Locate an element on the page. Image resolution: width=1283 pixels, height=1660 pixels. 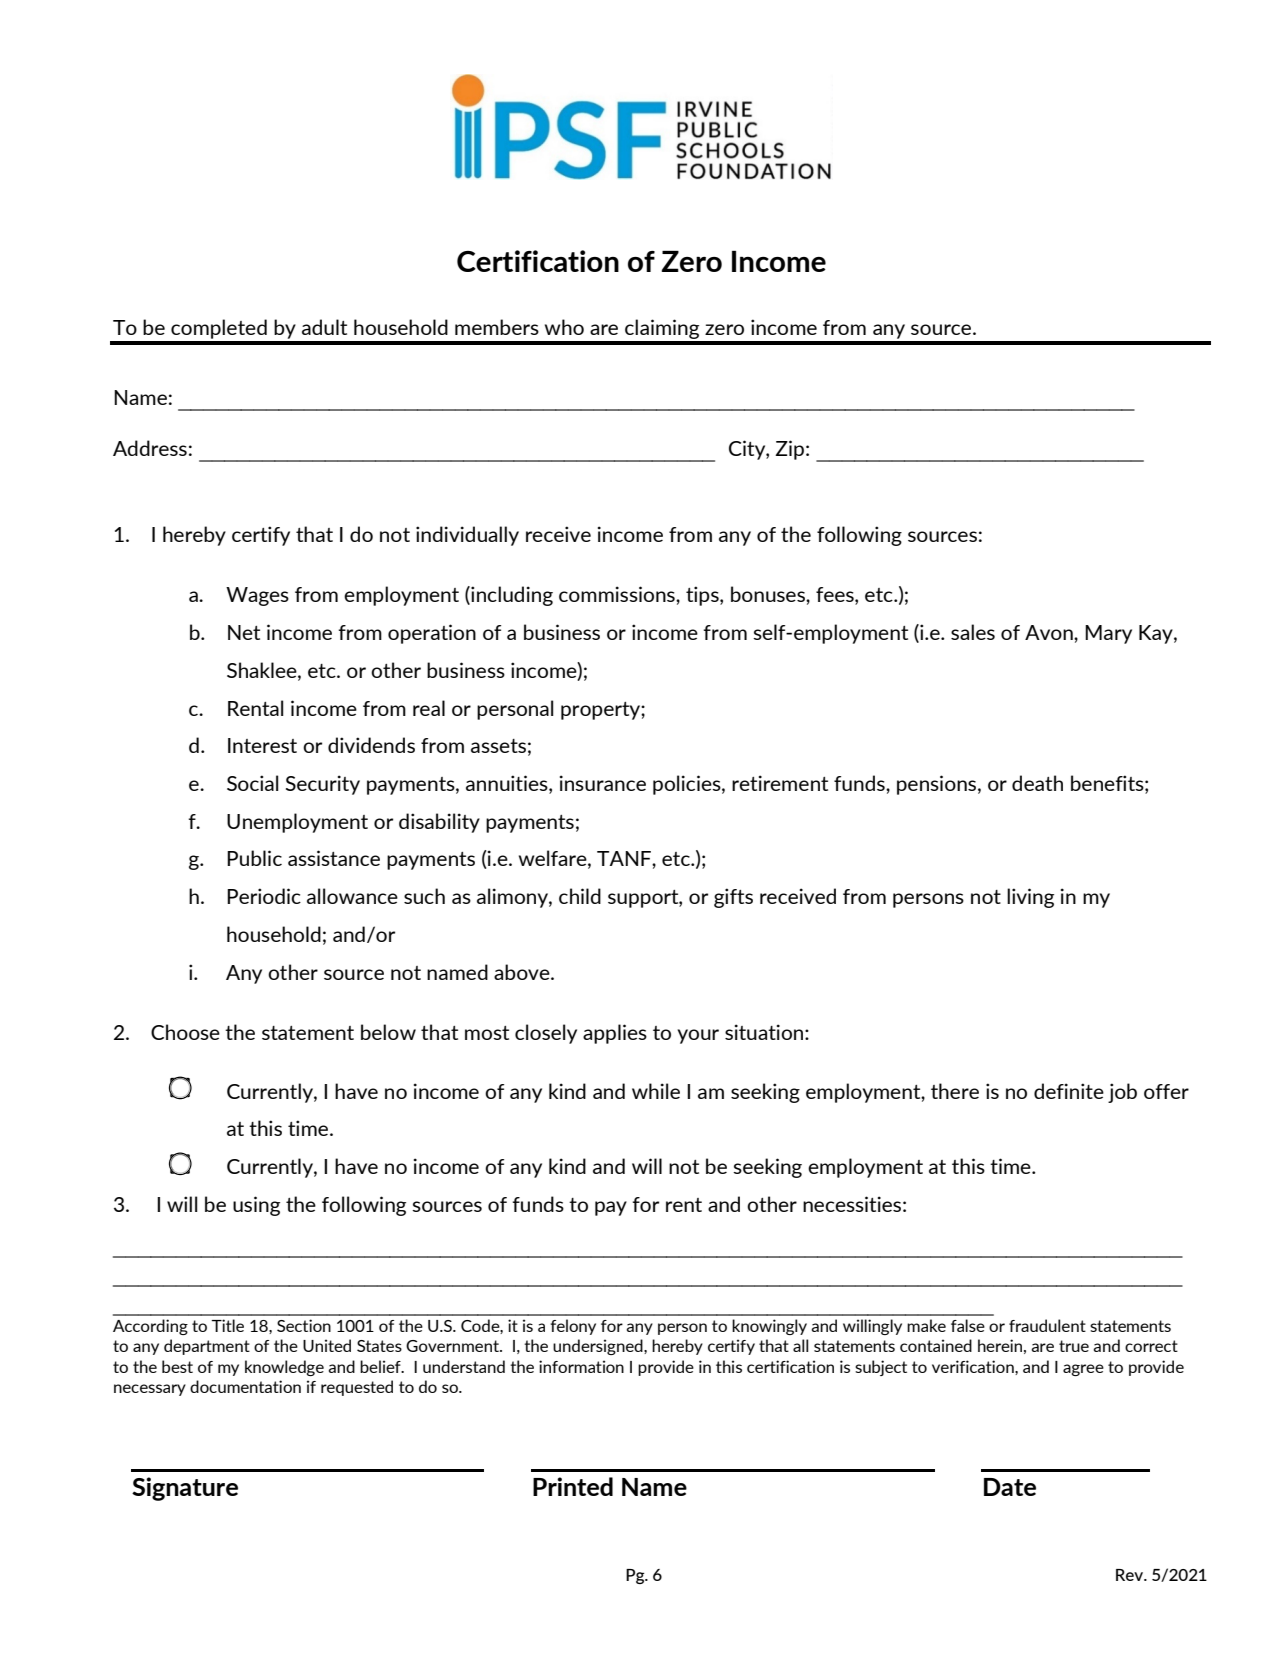
who is located at coordinates (564, 327).
